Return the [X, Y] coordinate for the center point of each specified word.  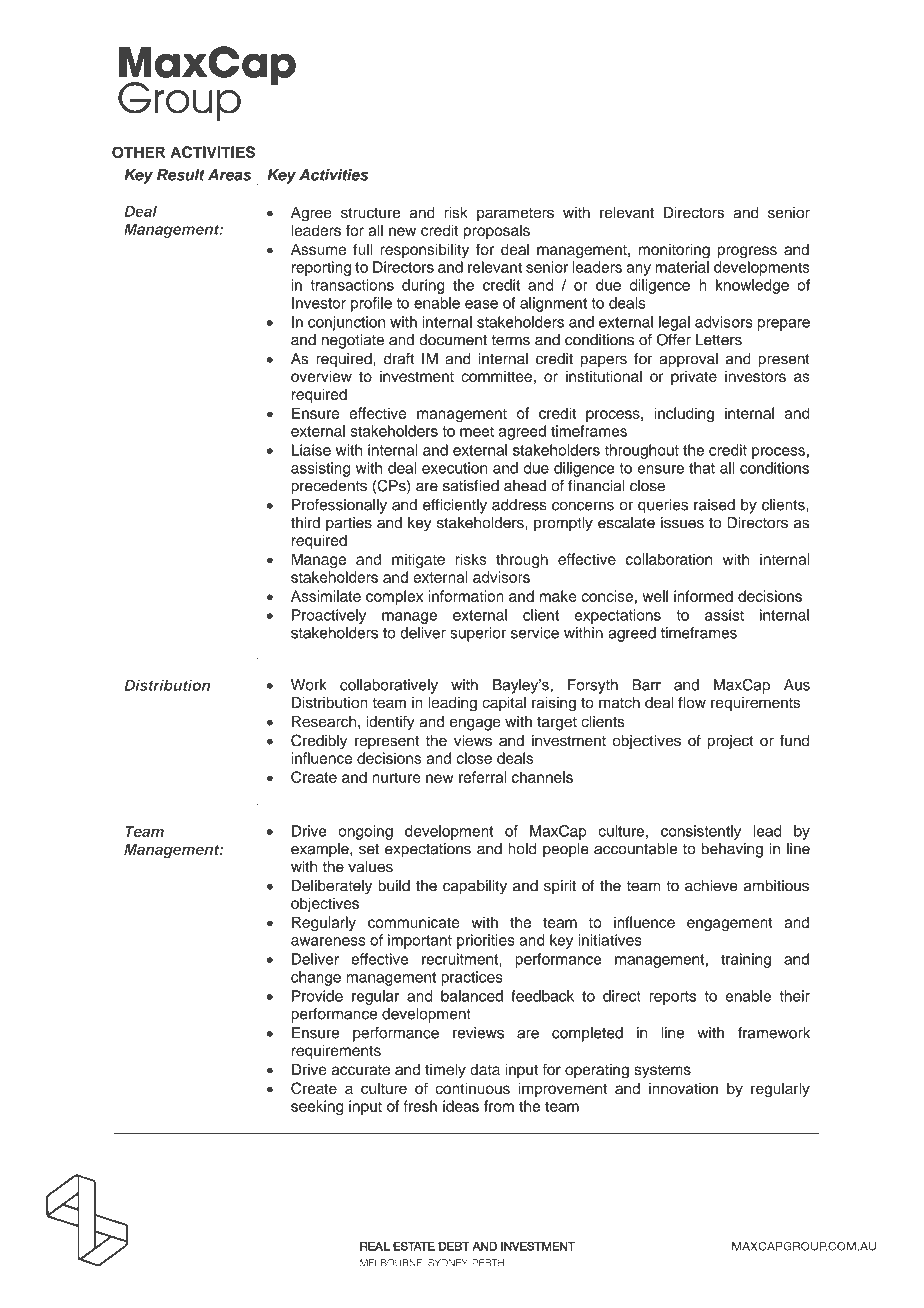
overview [321, 376]
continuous [472, 1088]
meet [477, 431]
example [321, 850]
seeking [317, 1107]
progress [747, 252]
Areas [229, 175]
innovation [683, 1089]
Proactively [329, 616]
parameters [515, 214]
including [684, 415]
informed [703, 596]
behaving [732, 850]
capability [475, 887]
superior [478, 634]
